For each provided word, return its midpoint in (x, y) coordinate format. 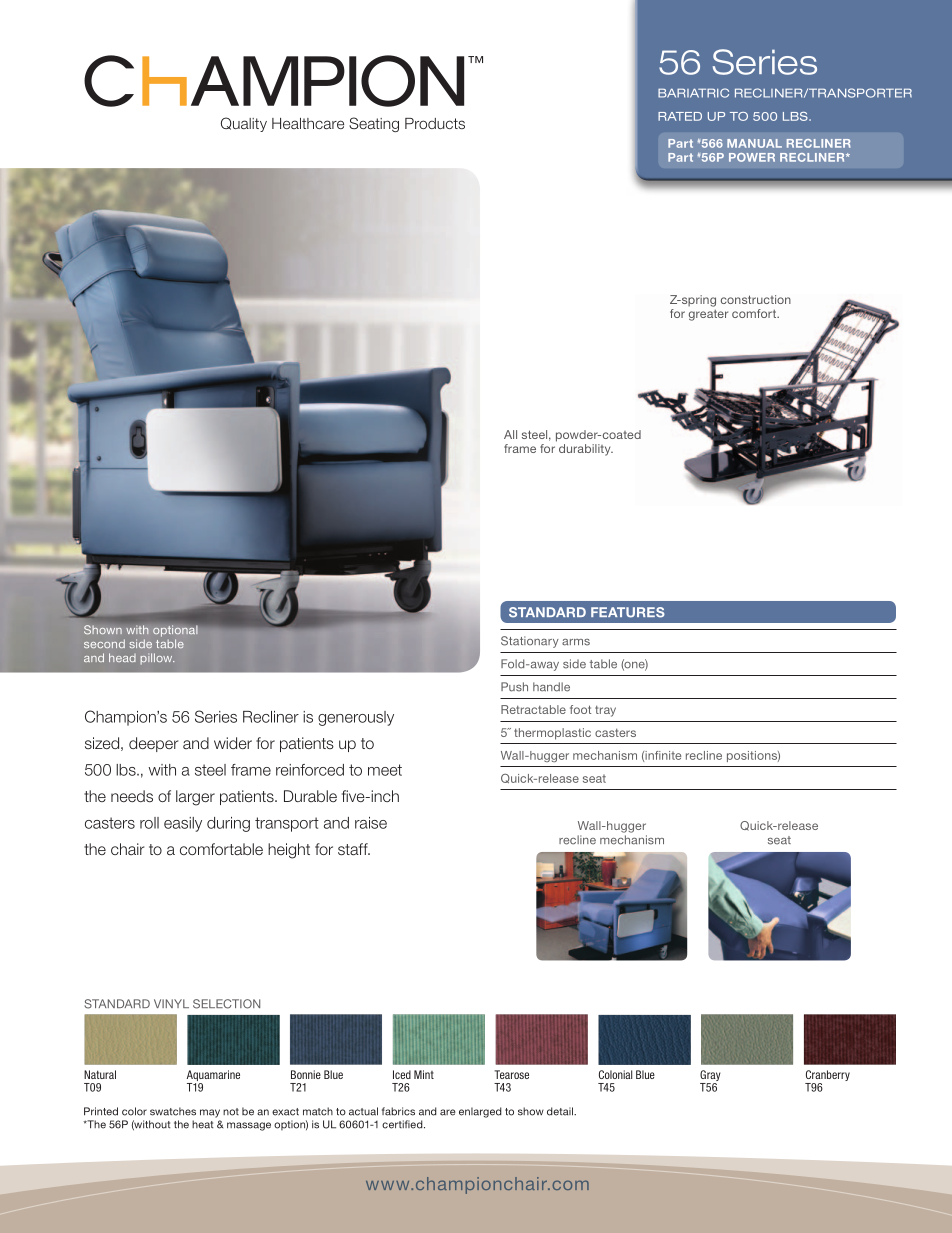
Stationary (530, 642)
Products (435, 123)
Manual (754, 143)
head (122, 657)
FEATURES (628, 612)
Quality (244, 124)
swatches (173, 1111)
